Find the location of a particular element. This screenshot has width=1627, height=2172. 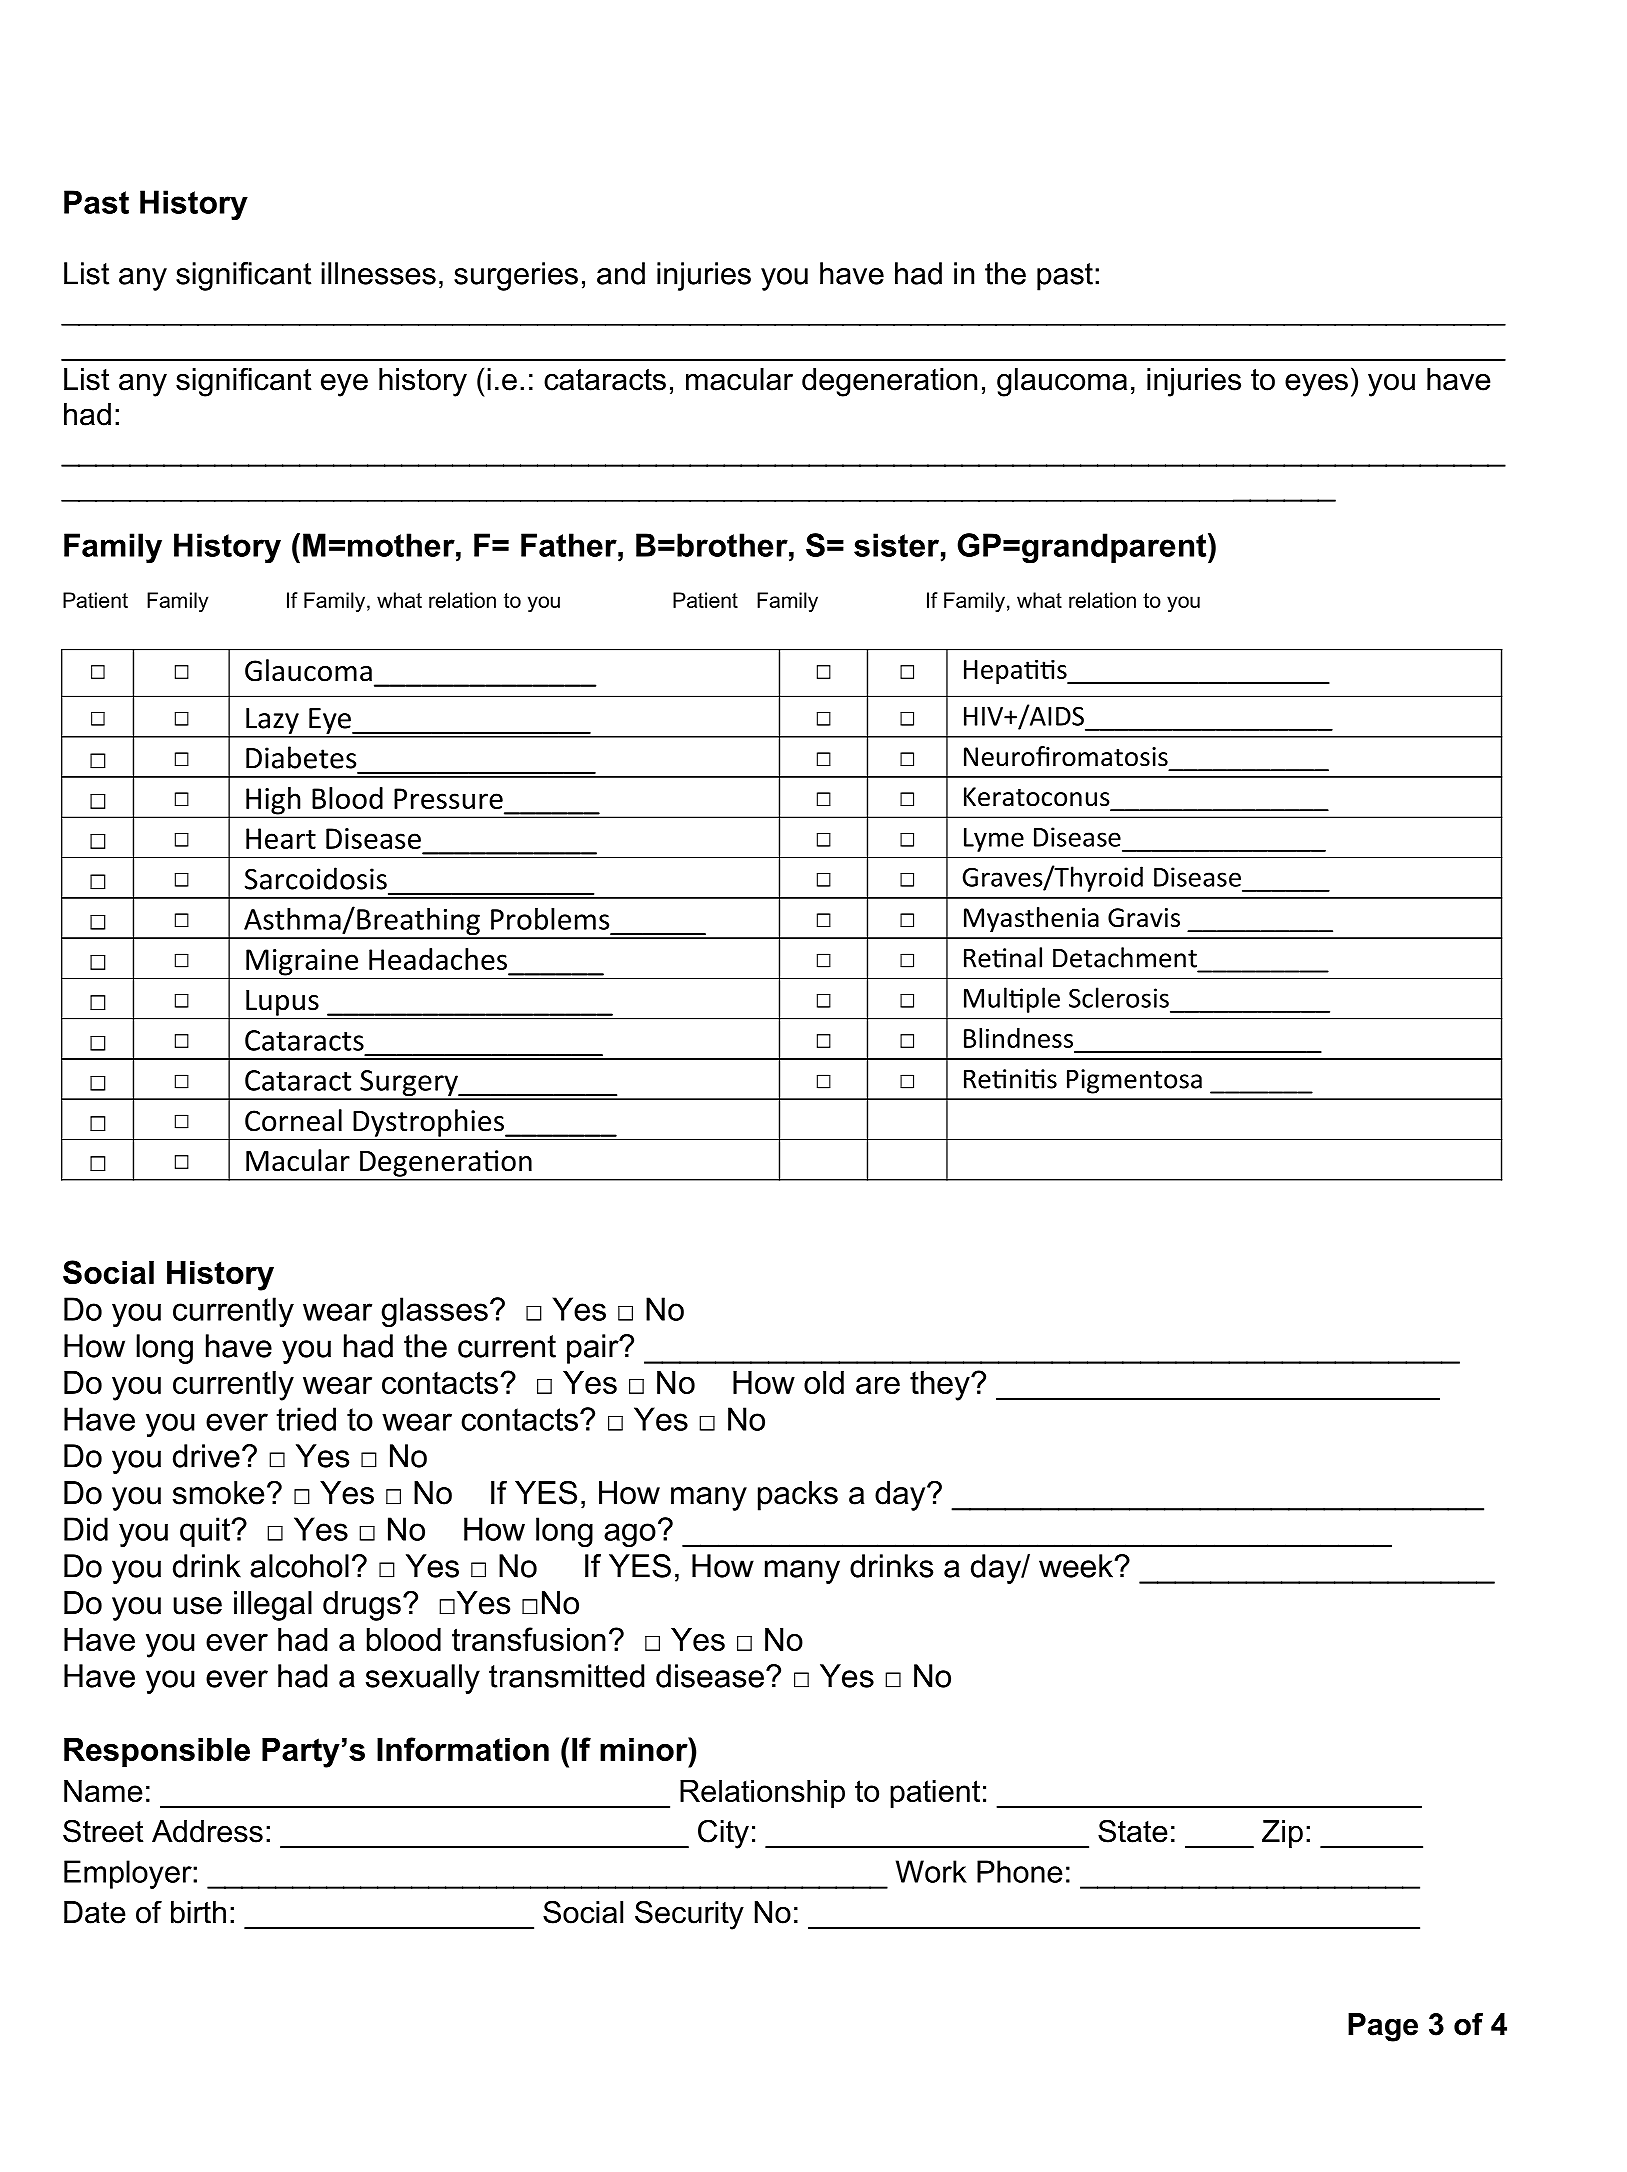

Security is located at coordinates (689, 1915).
